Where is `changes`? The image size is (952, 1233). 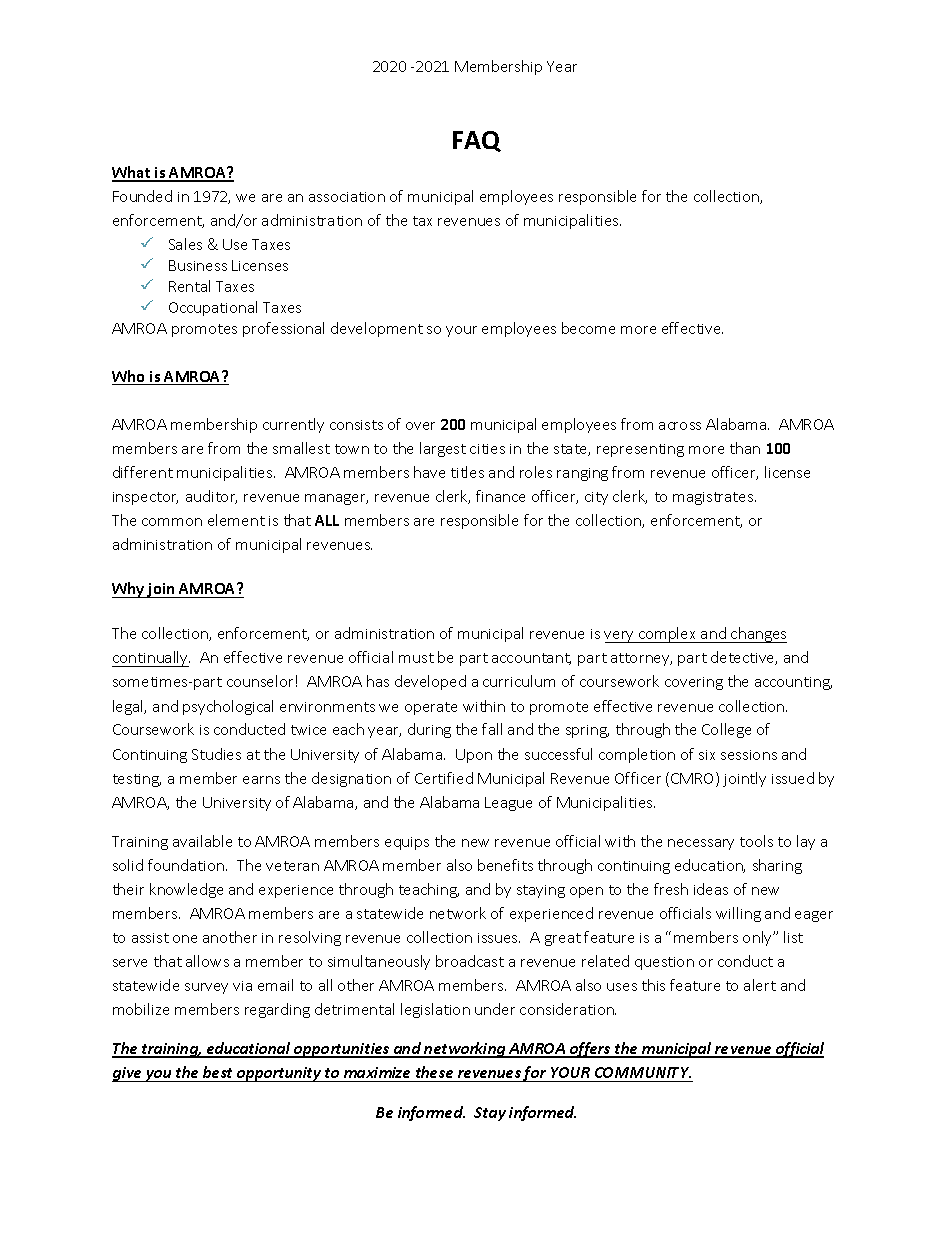 changes is located at coordinates (758, 635).
